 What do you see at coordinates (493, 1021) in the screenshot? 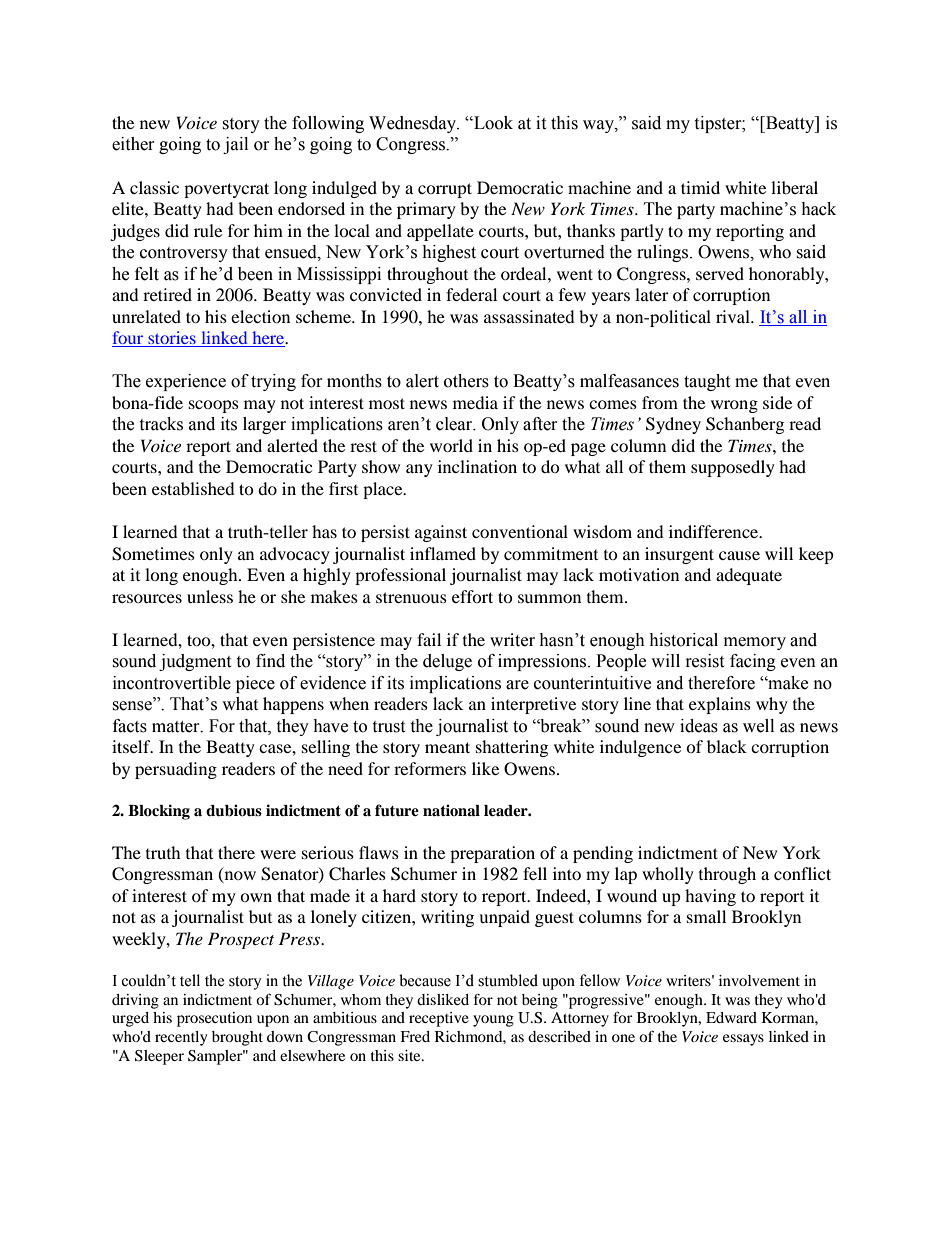
I see `young` at bounding box center [493, 1021].
